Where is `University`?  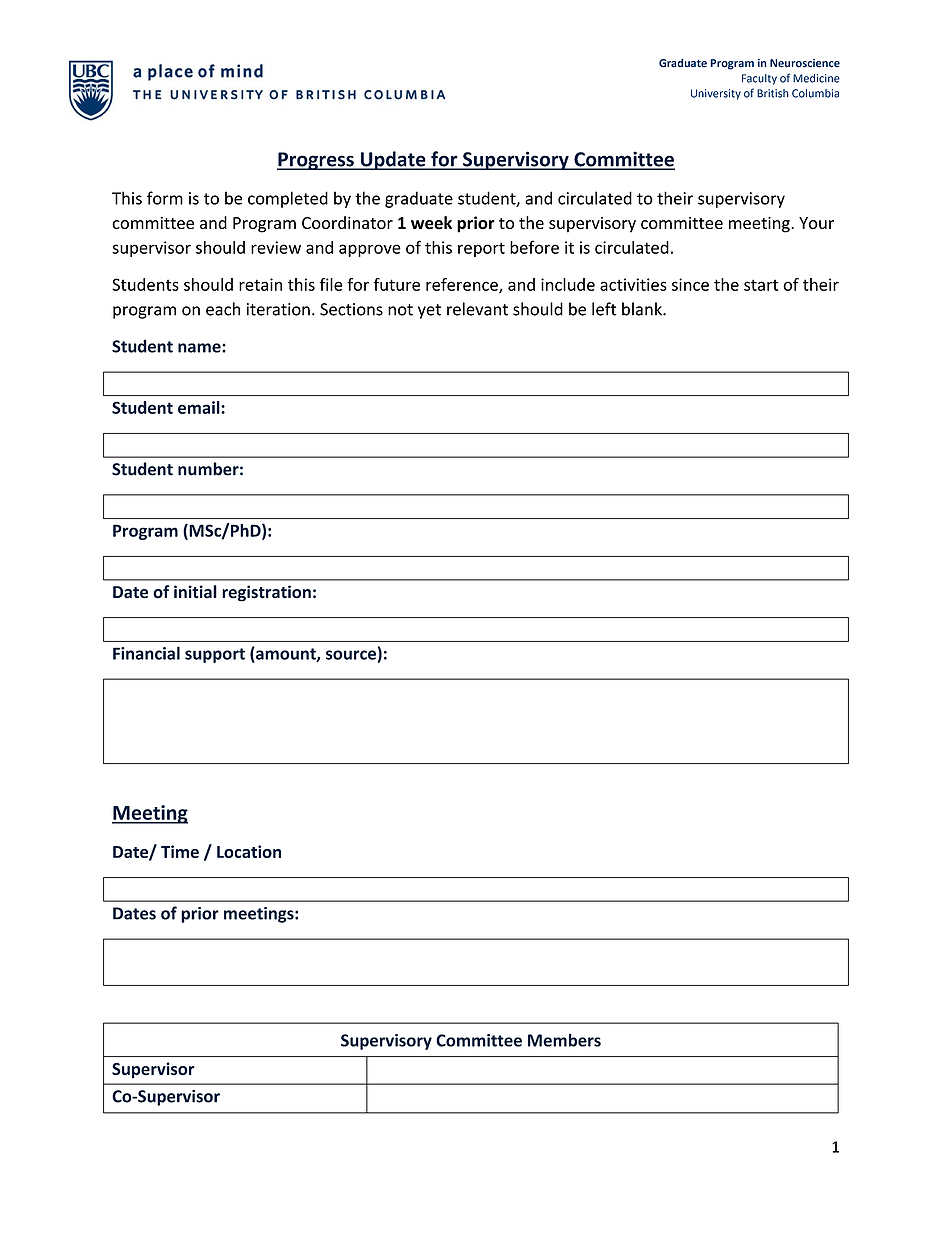
University is located at coordinates (716, 94).
